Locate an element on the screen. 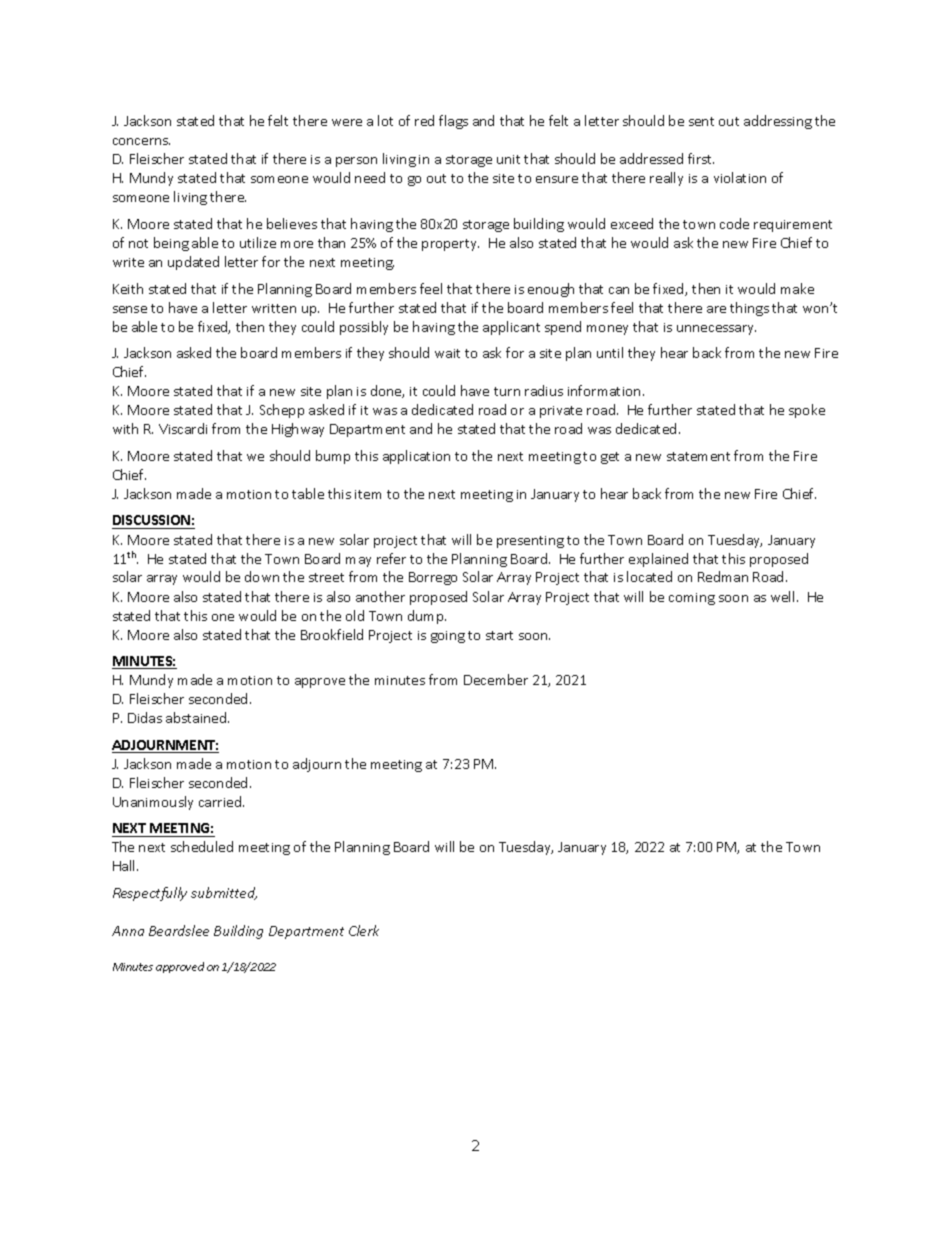 The width and height of the screenshot is (952, 1233). Clerk is located at coordinates (364, 930).
